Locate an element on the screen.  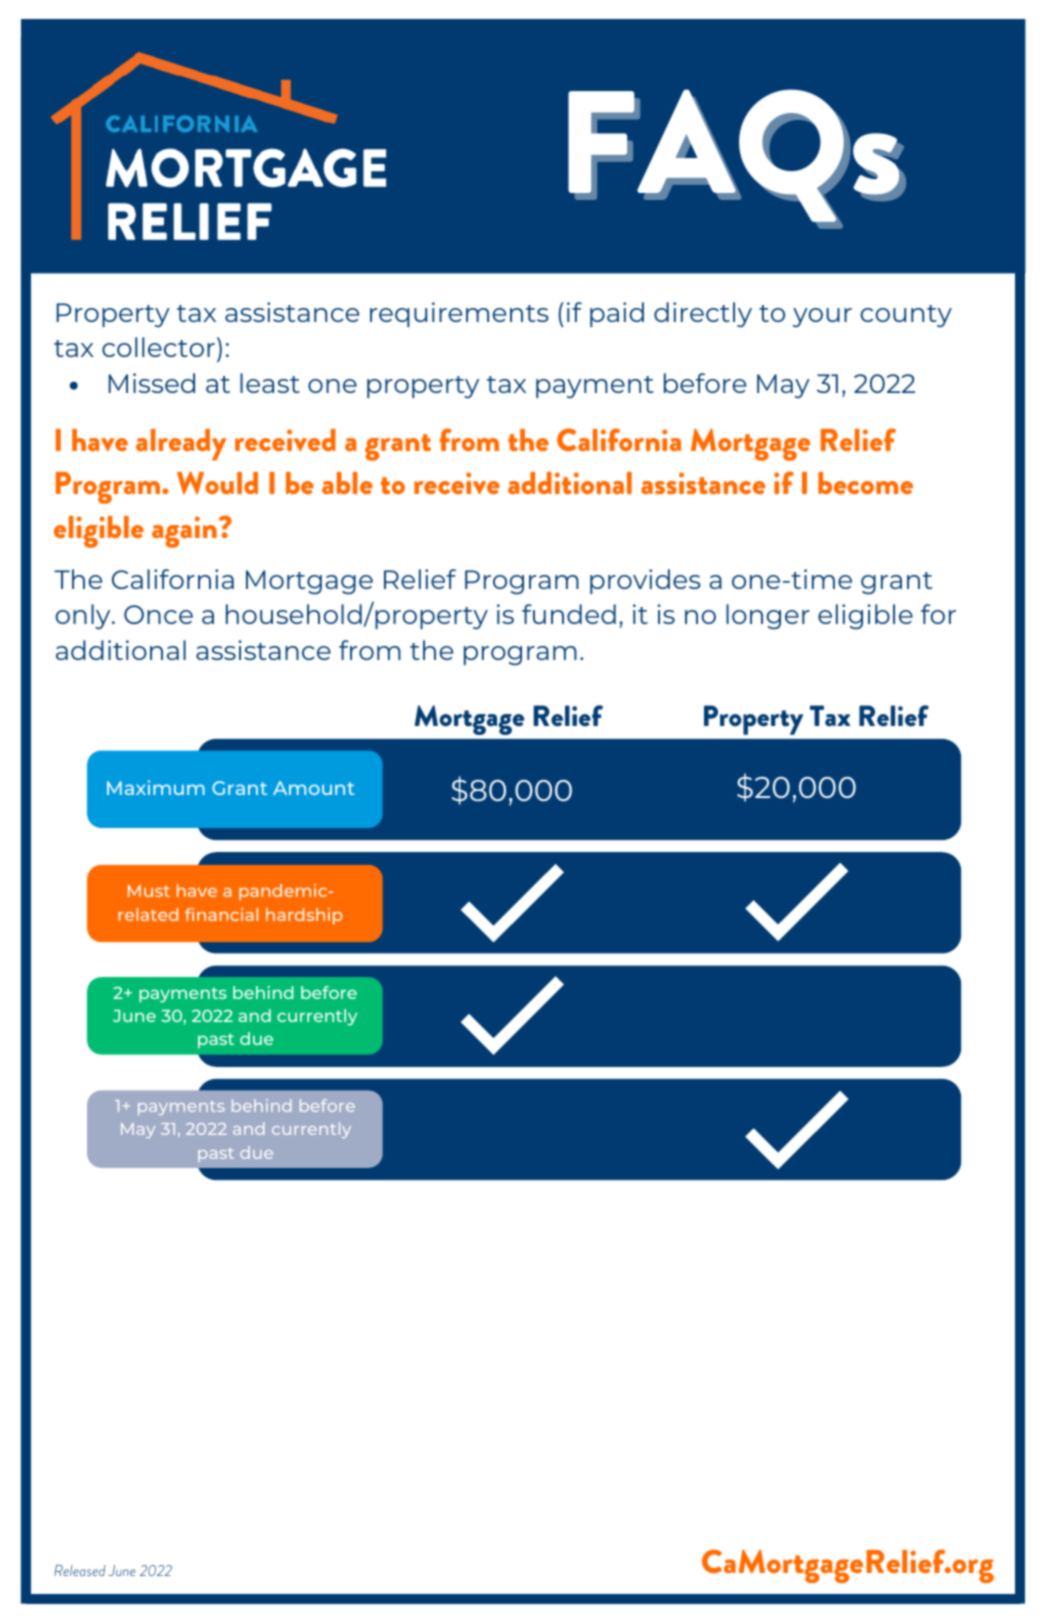
collector is located at coordinates (158, 347).
